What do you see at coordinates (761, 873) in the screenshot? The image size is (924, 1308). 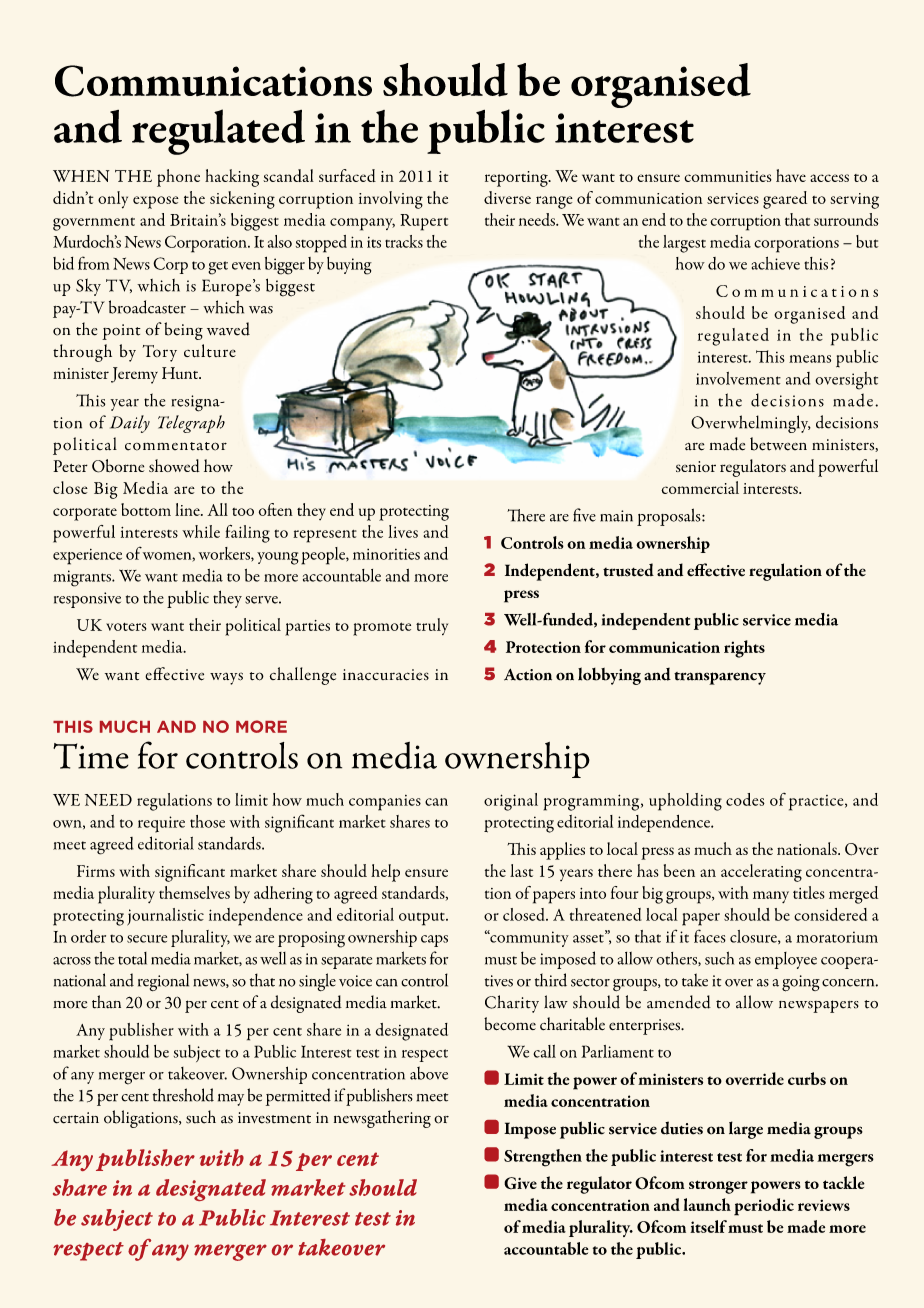 I see `accelerating` at bounding box center [761, 873].
